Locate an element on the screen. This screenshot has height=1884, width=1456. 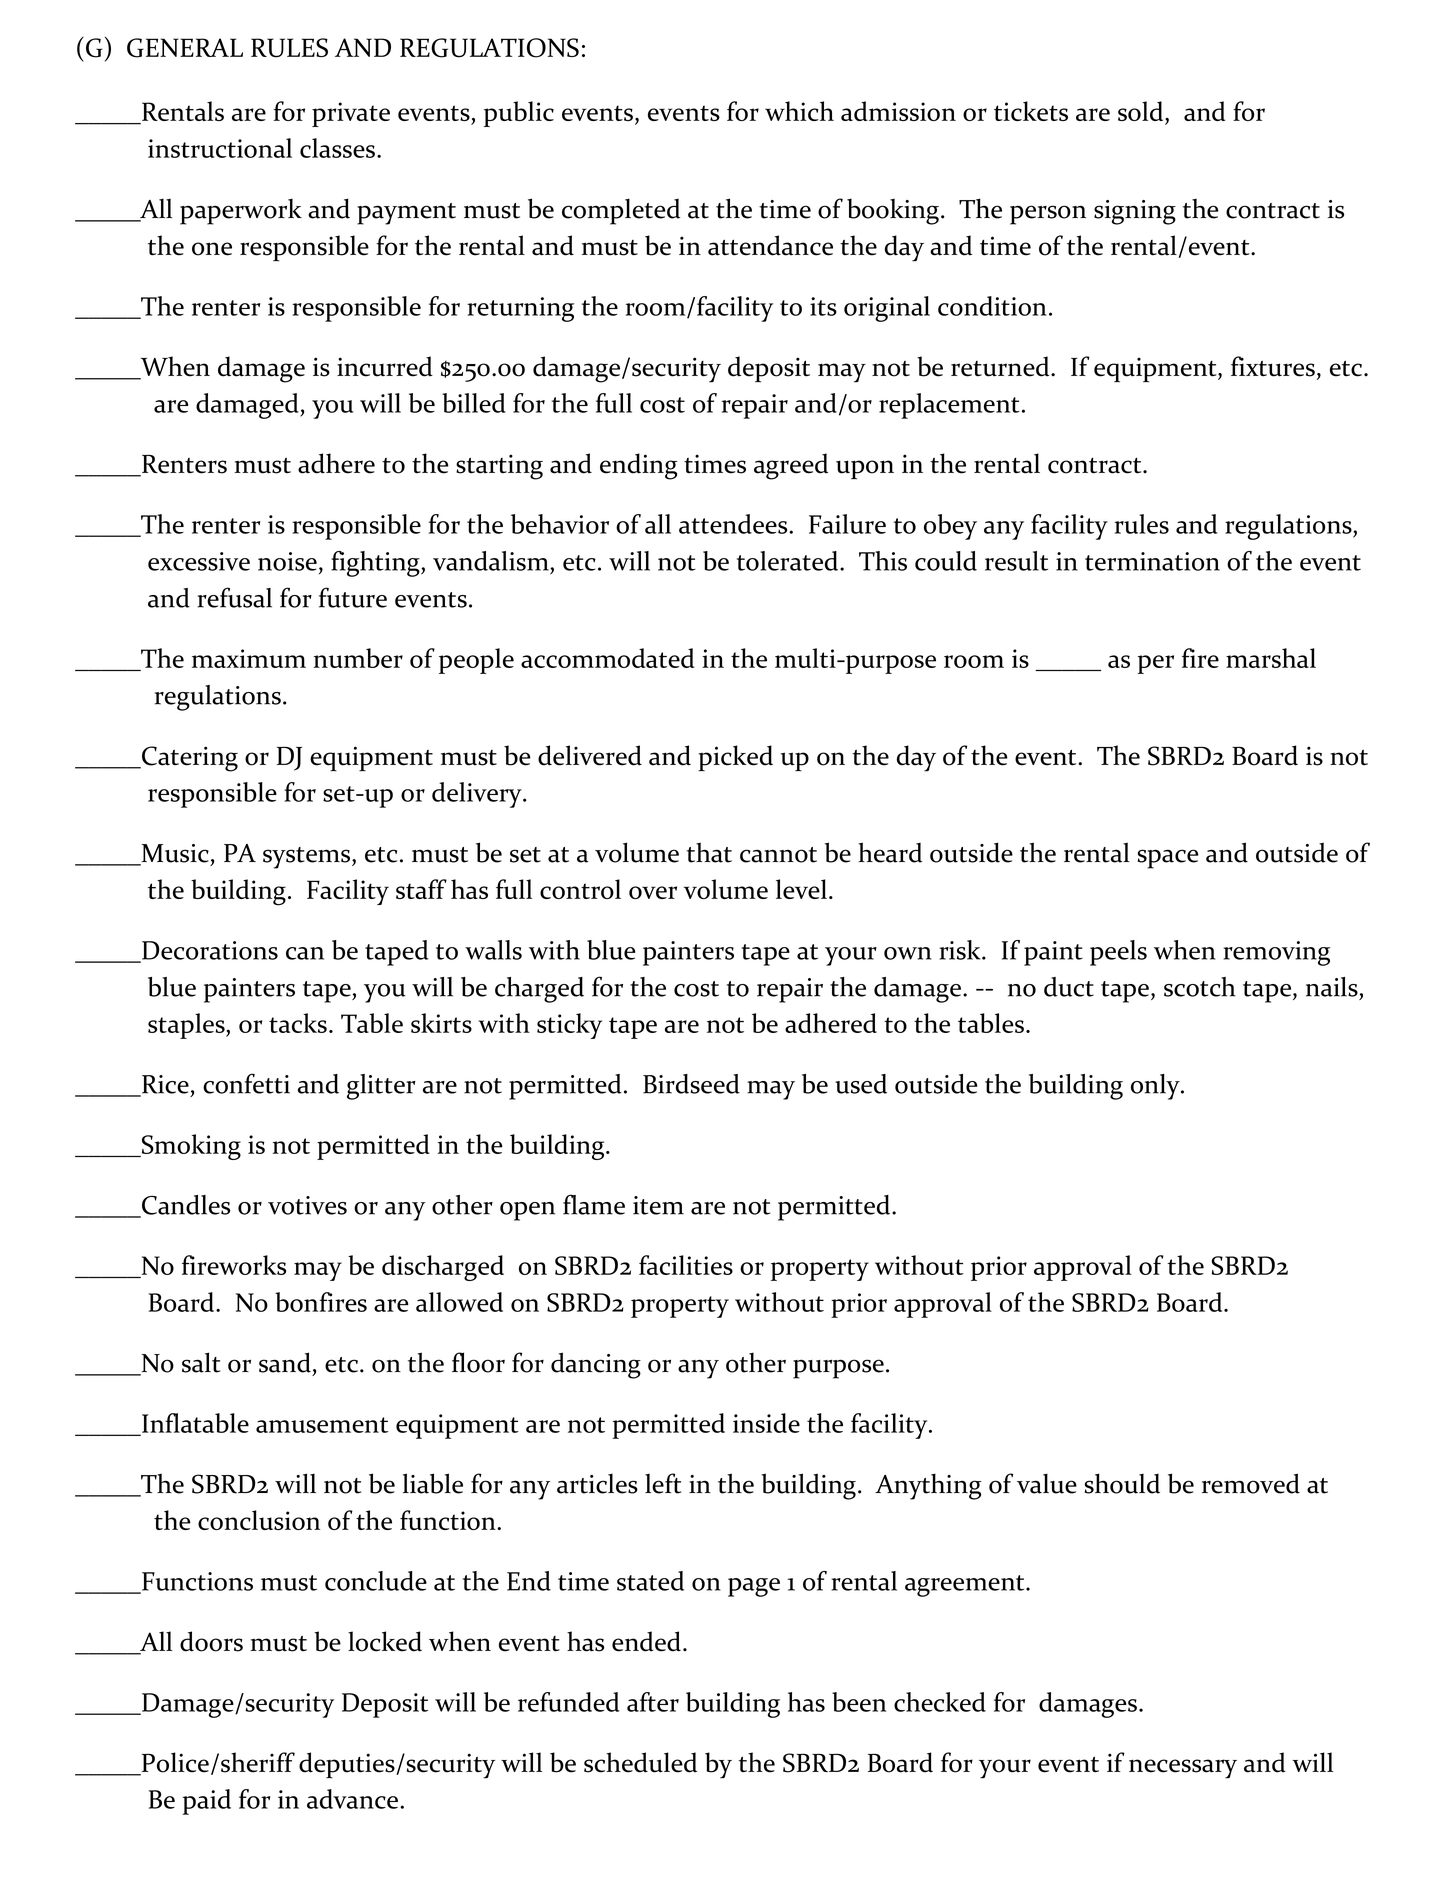
been is located at coordinates (859, 1702).
